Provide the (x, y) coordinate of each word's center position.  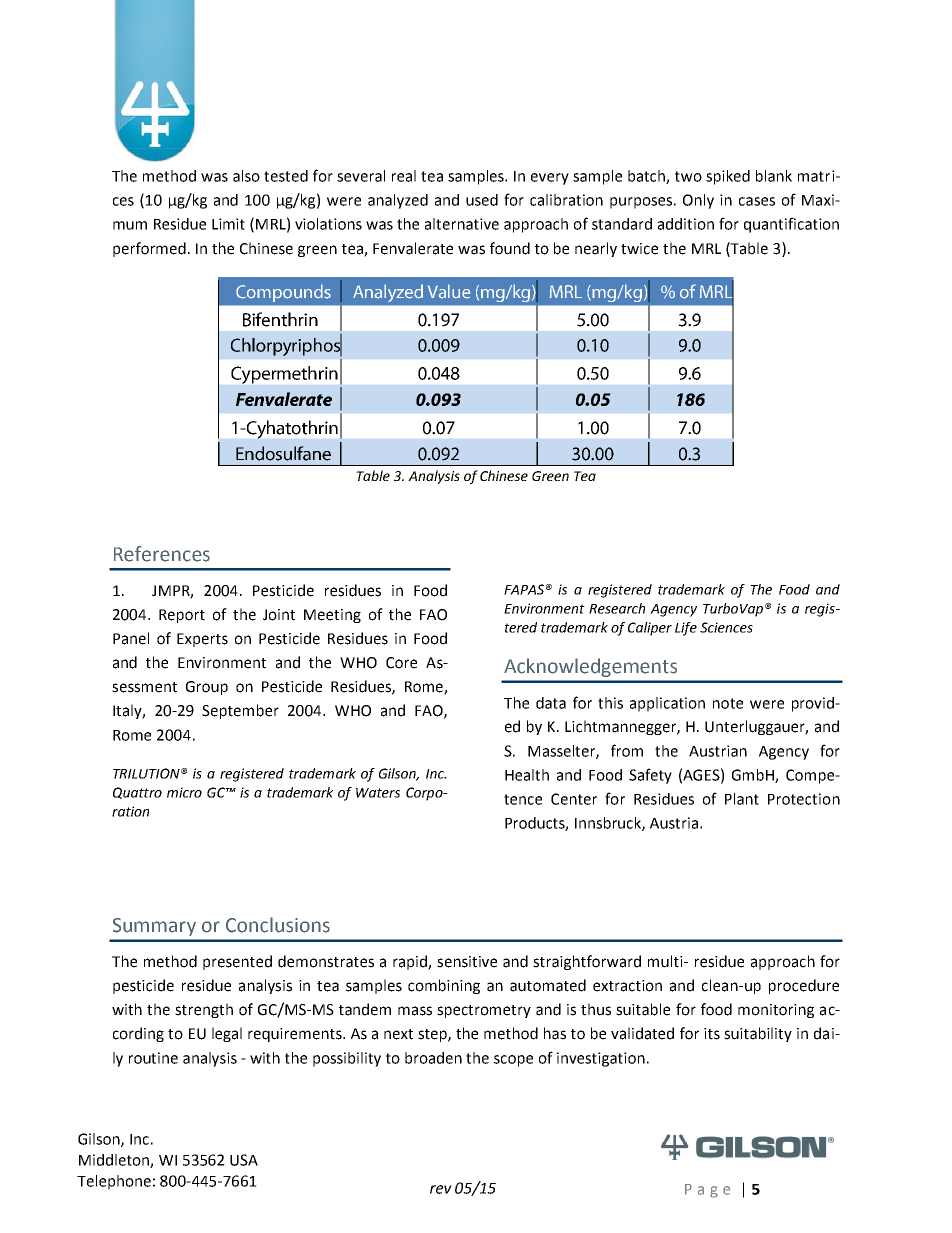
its (712, 1034)
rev (441, 1189)
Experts (202, 640)
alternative (462, 224)
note (728, 703)
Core (401, 663)
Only (698, 201)
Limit (228, 224)
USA (244, 1160)
